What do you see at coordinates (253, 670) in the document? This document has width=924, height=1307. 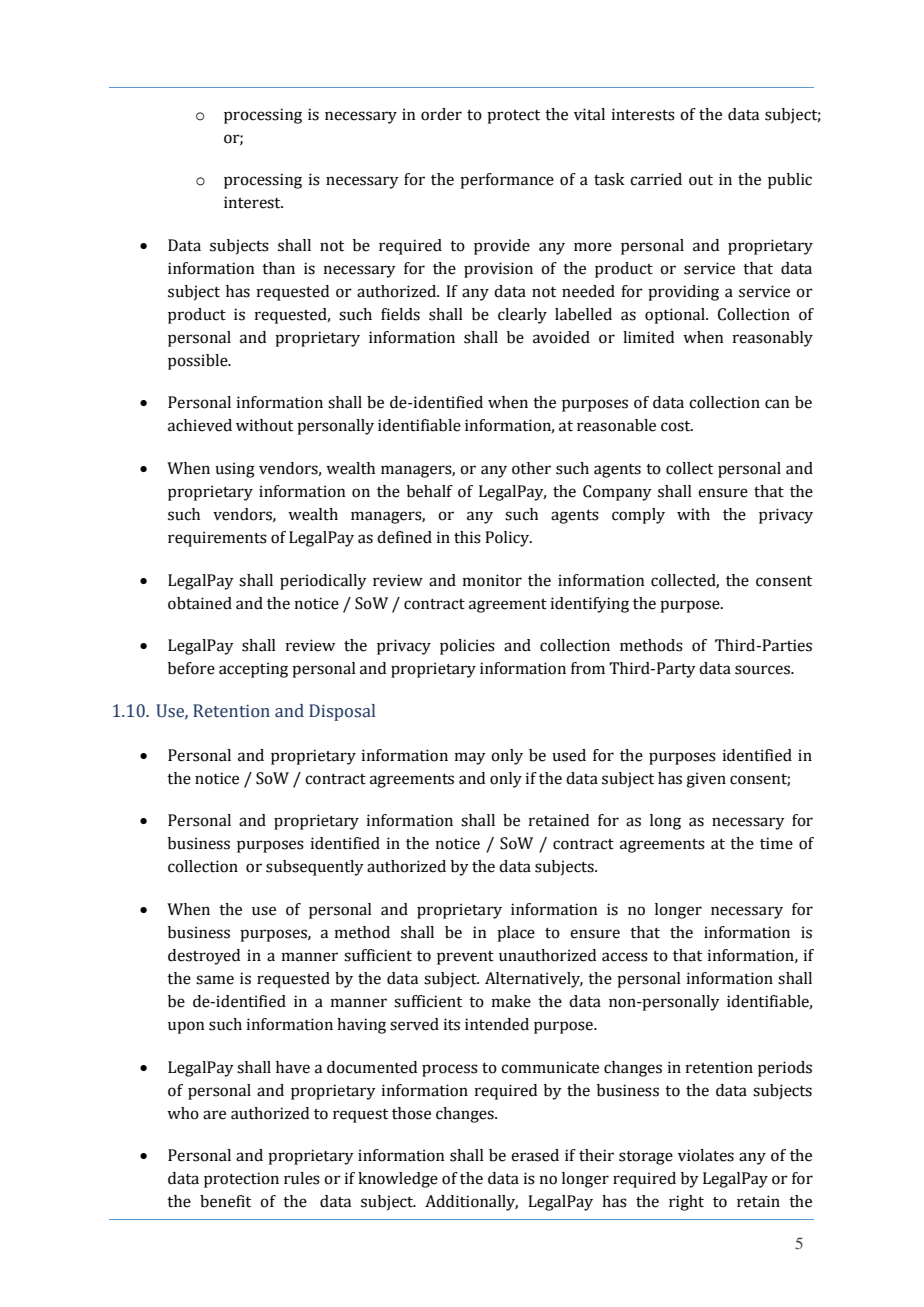 I see `accepting` at bounding box center [253, 670].
